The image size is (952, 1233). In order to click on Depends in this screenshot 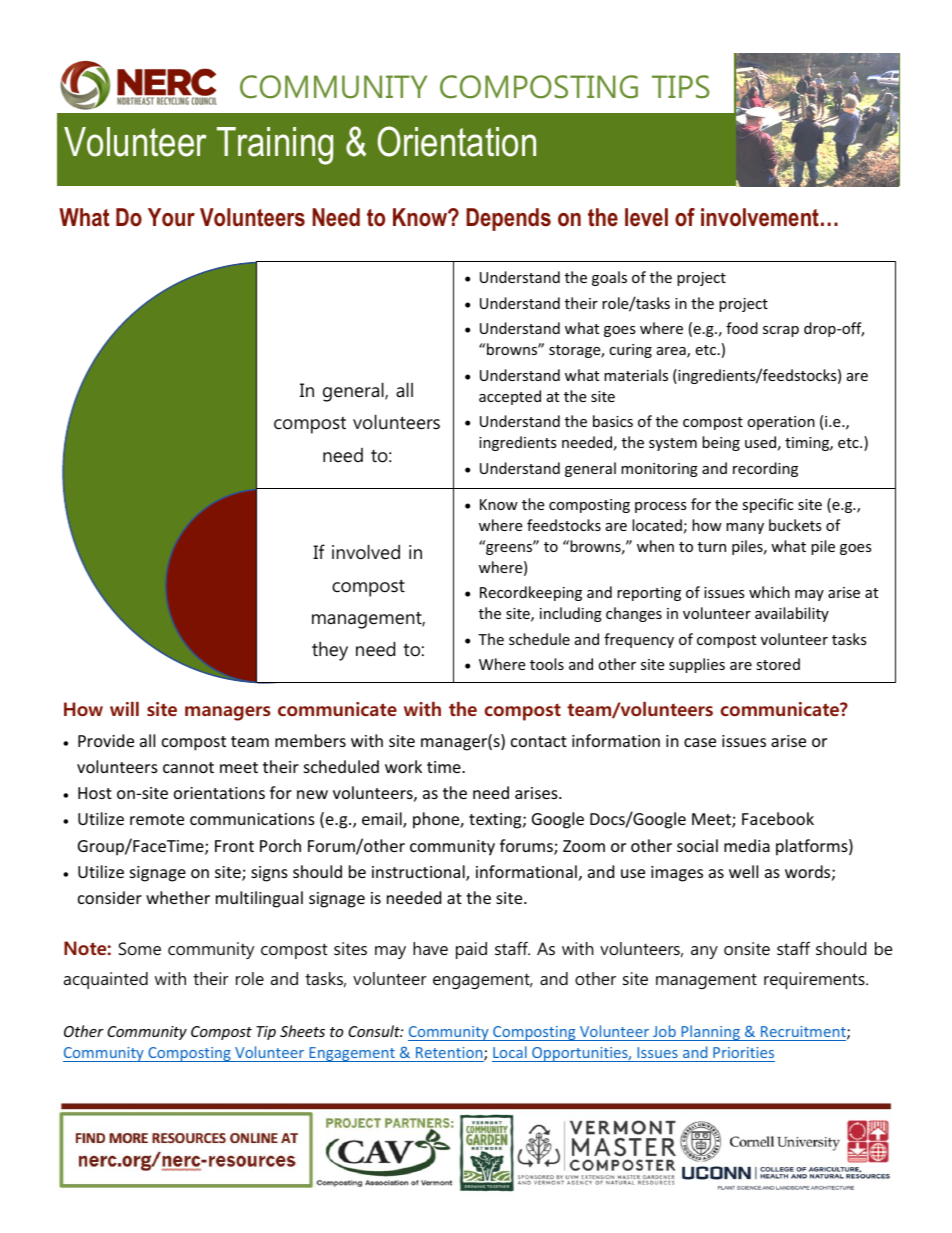, I will do `click(508, 219)`.
